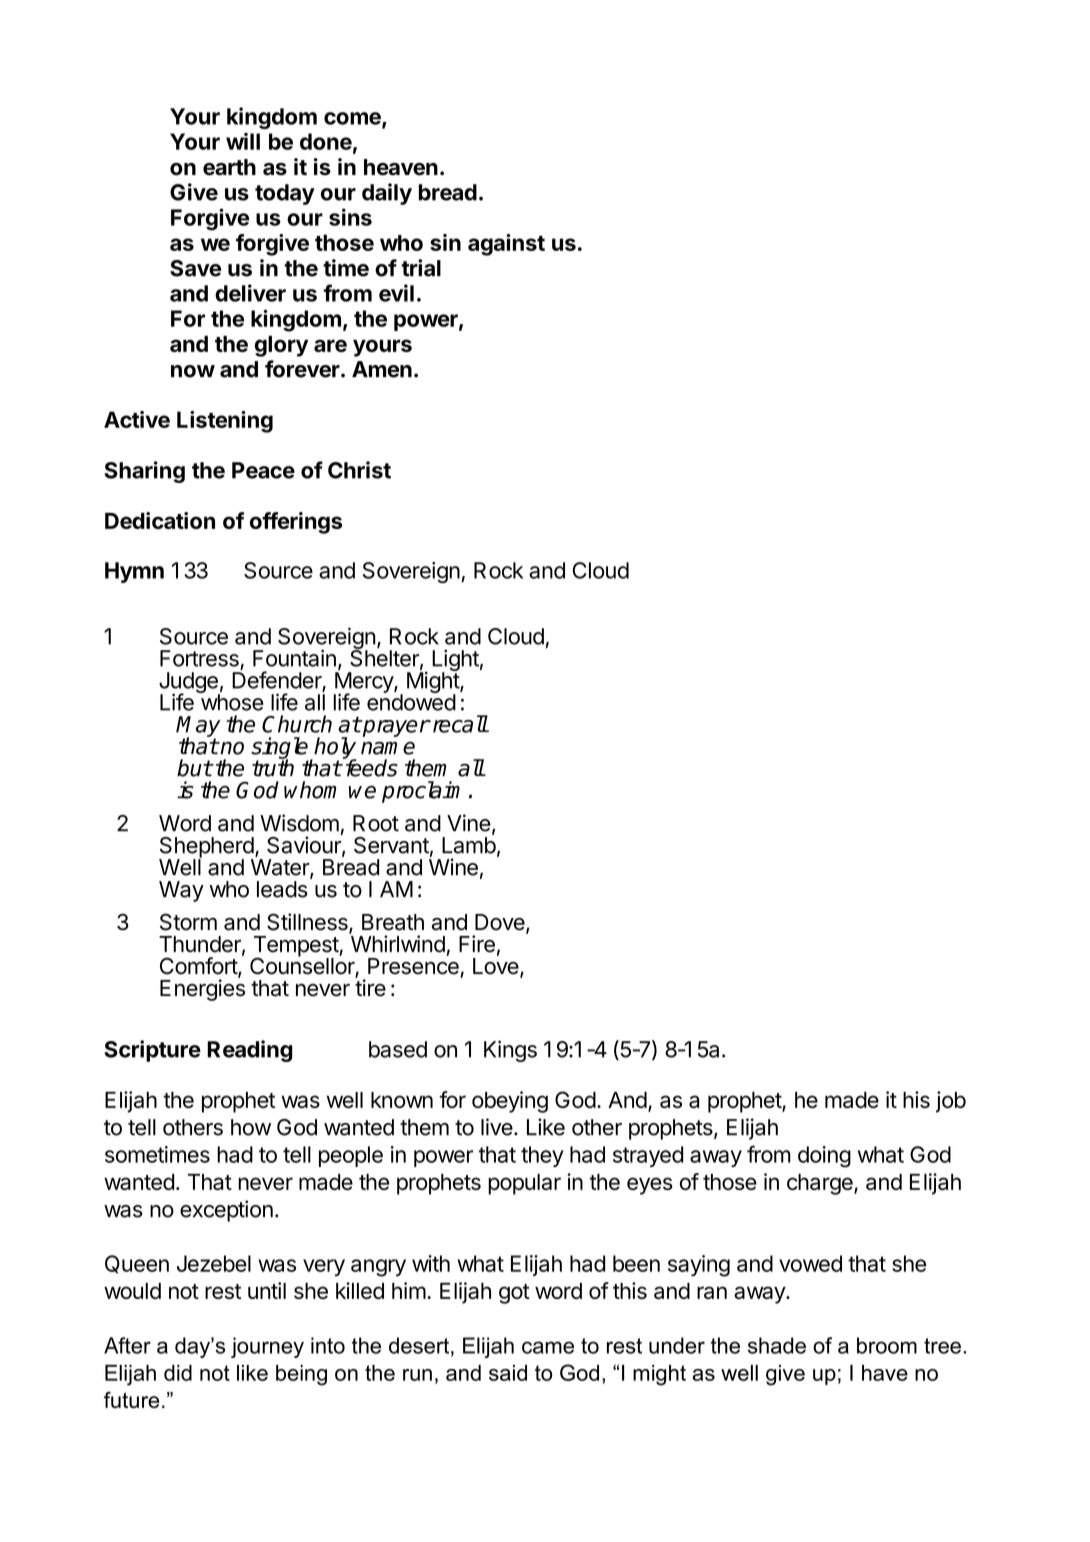  Describe the element at coordinates (267, 1347) in the document. I see `journey` at that location.
